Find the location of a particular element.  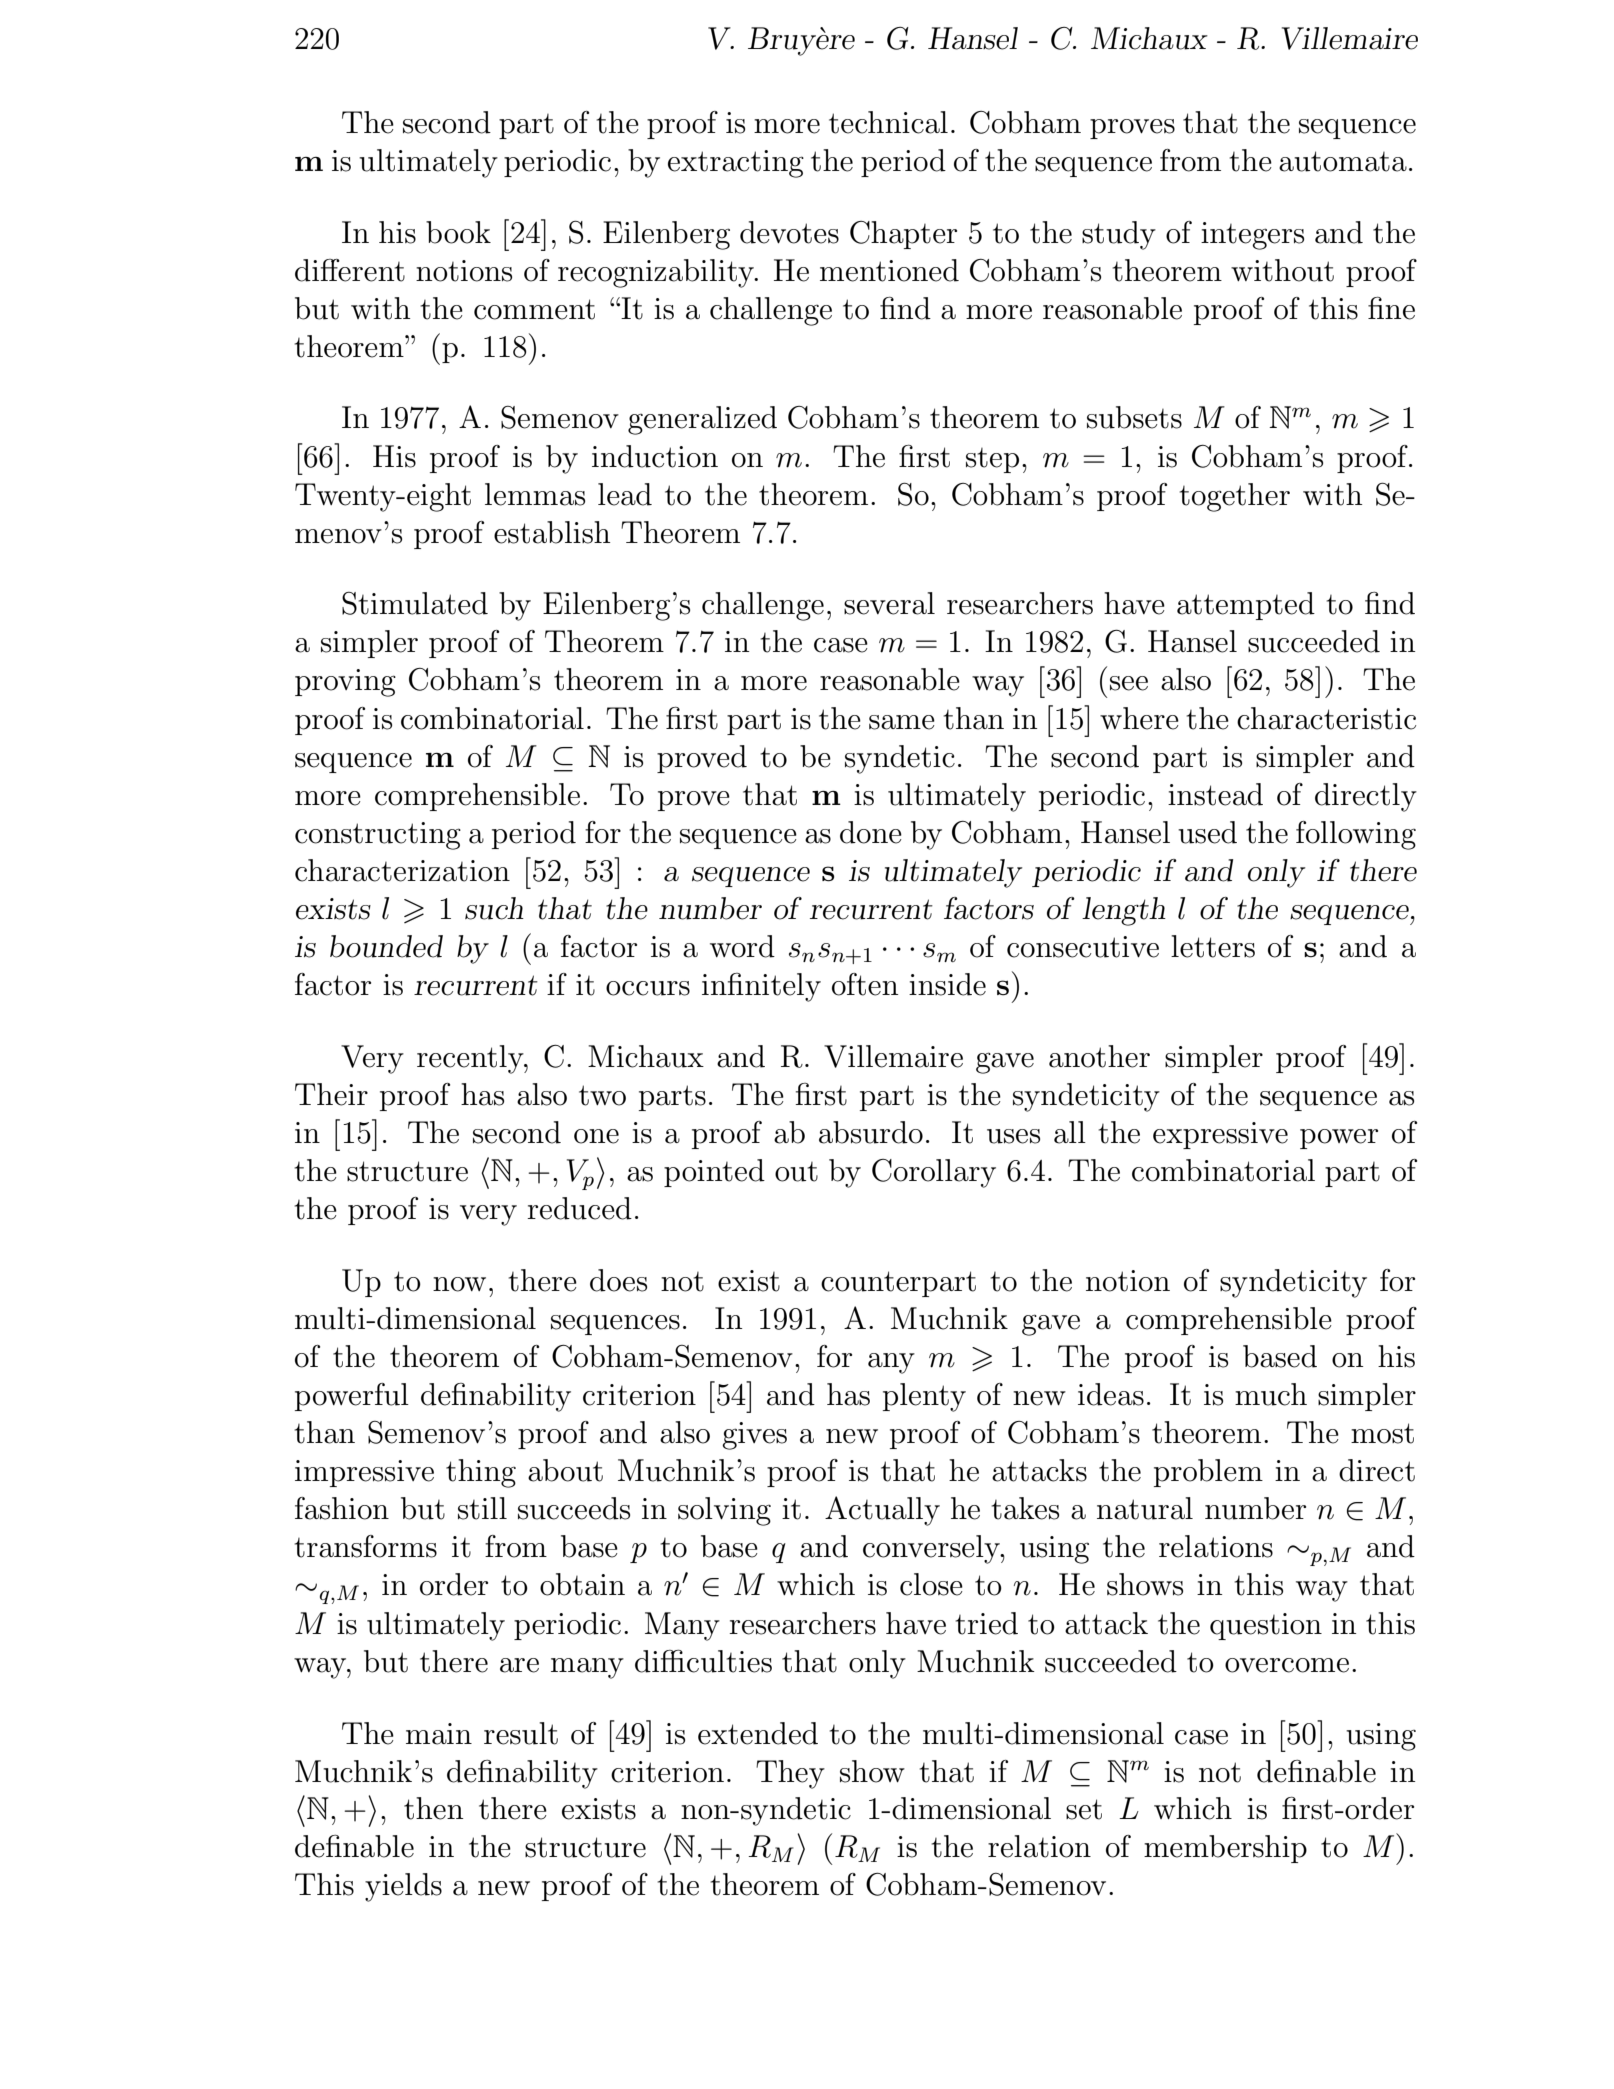

book is located at coordinates (458, 232).
